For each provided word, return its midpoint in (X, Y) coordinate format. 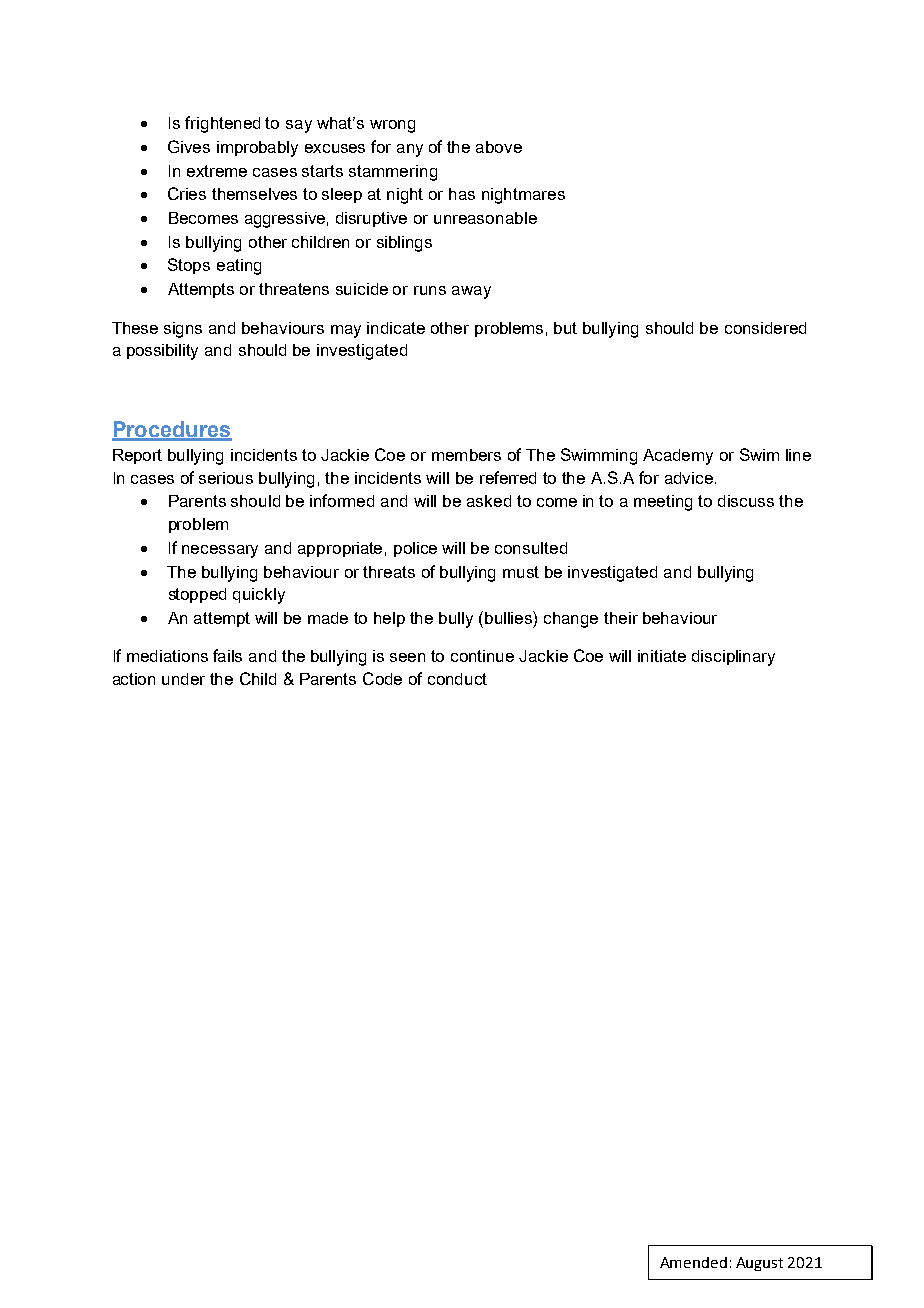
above (499, 147)
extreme (217, 171)
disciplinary (733, 658)
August (759, 1264)
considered (765, 328)
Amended (693, 1262)
